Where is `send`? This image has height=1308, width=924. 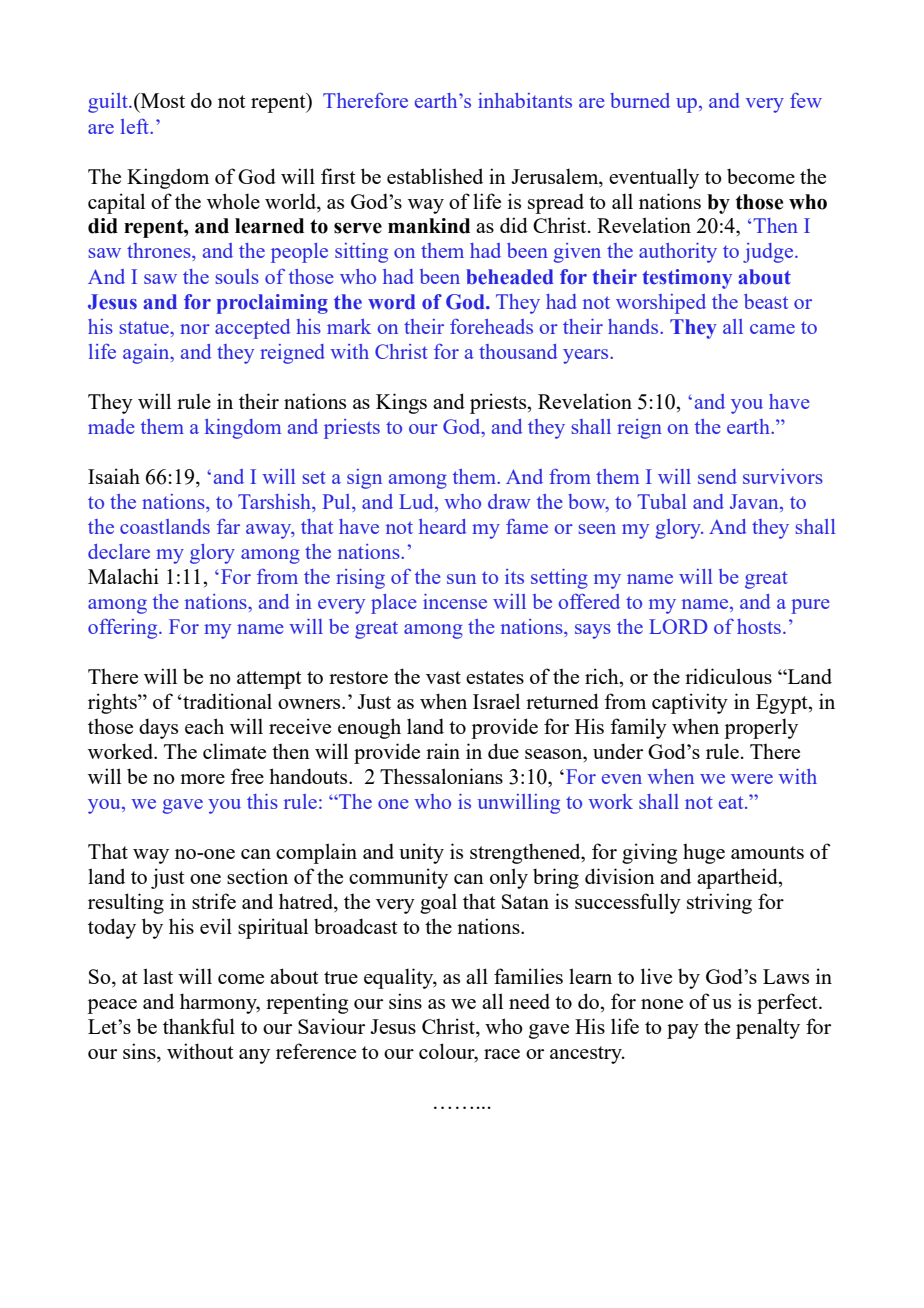 send is located at coordinates (717, 476).
